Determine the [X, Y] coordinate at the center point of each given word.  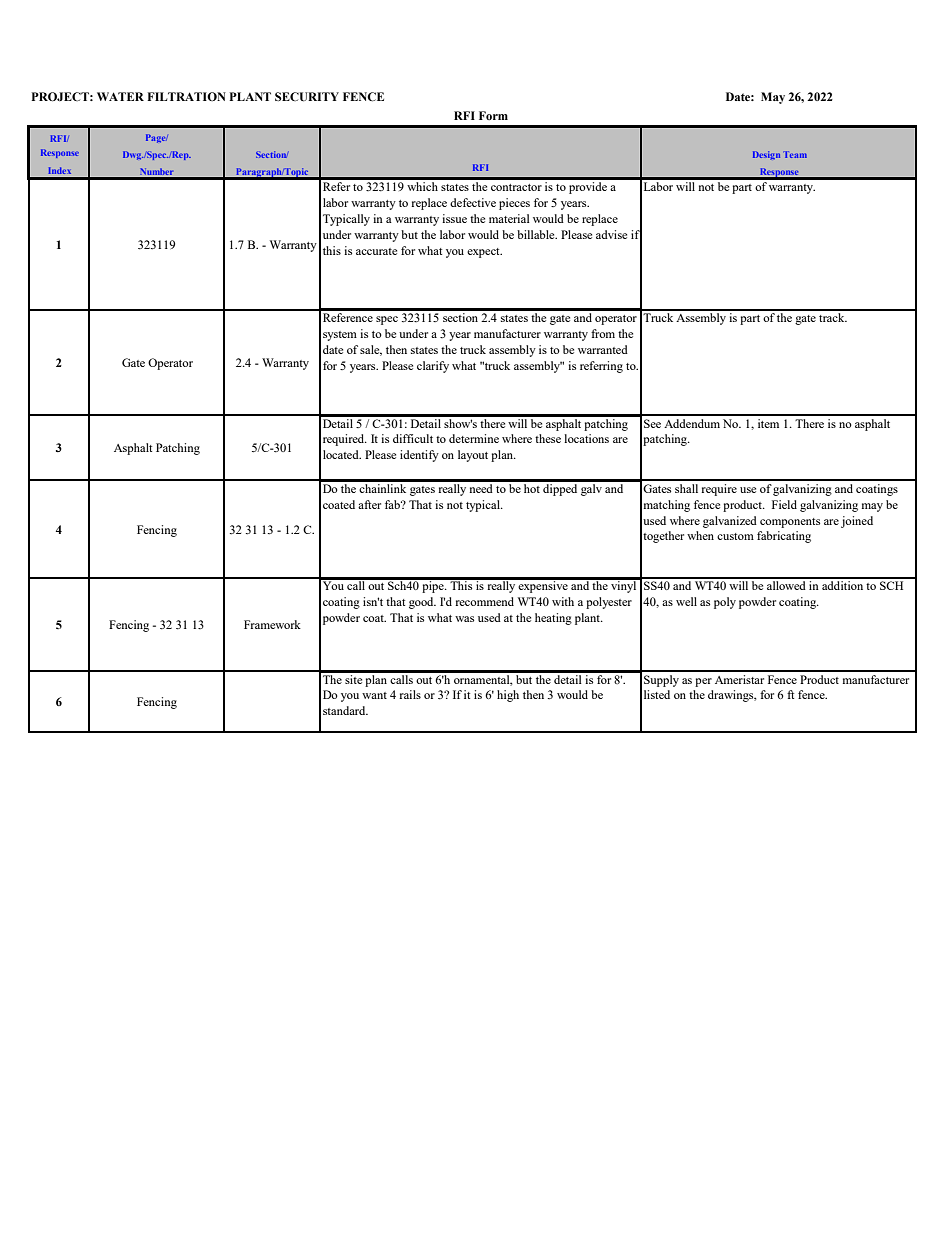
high [508, 696]
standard [345, 710]
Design [766, 155]
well [686, 601]
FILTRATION [186, 96]
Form [493, 115]
